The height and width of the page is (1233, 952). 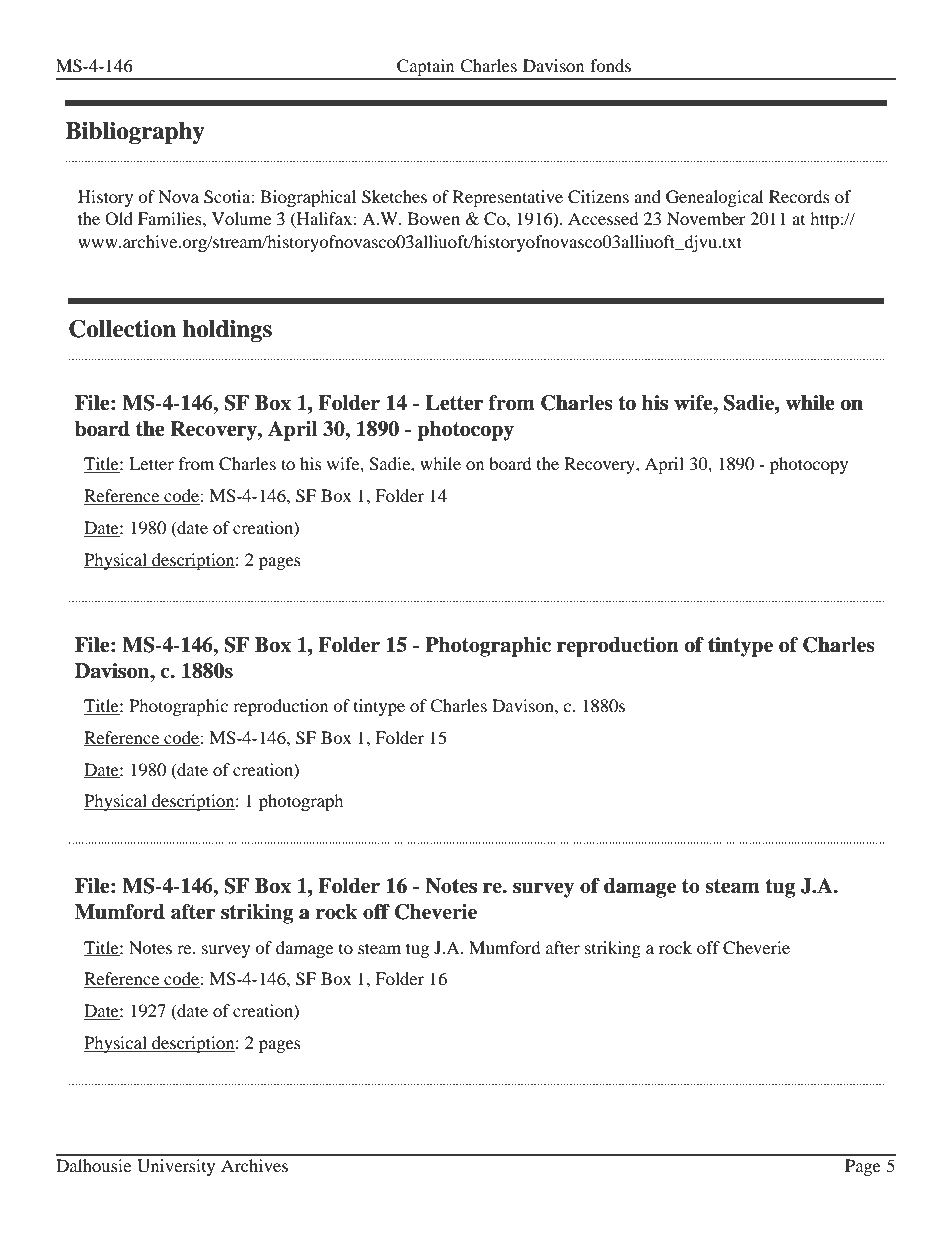 What do you see at coordinates (134, 133) in the page?
I see `Bibliography` at bounding box center [134, 133].
